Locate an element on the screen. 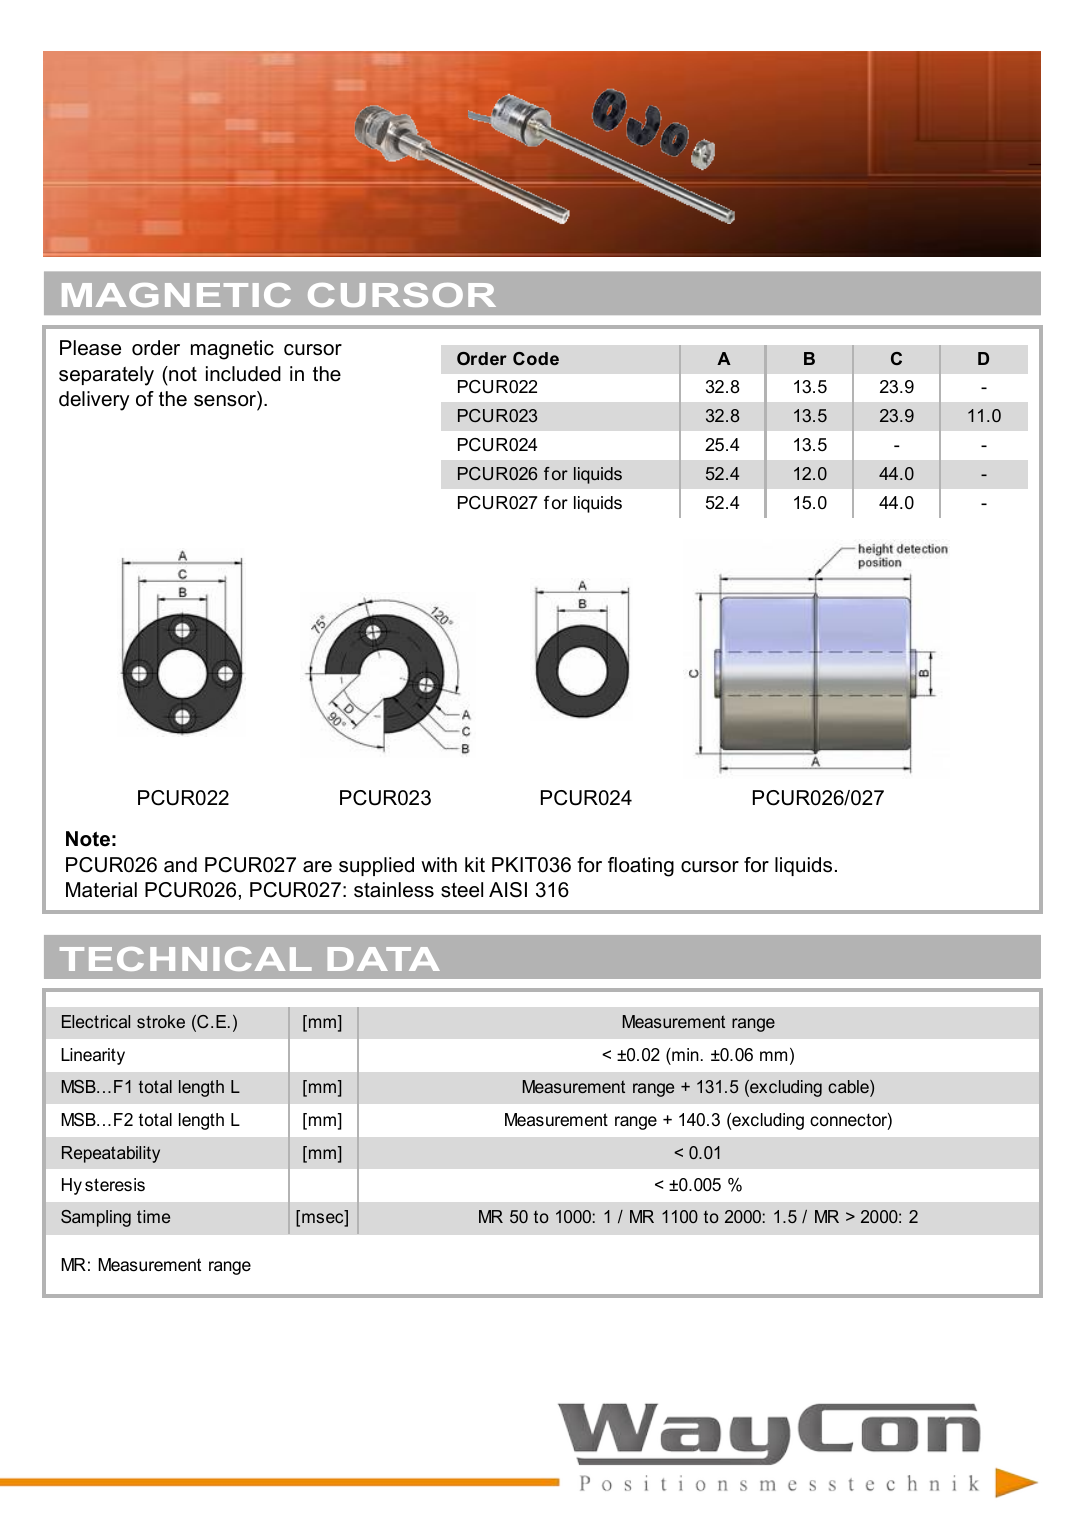 This screenshot has width=1086, height=1539. msec is located at coordinates (324, 1220).
